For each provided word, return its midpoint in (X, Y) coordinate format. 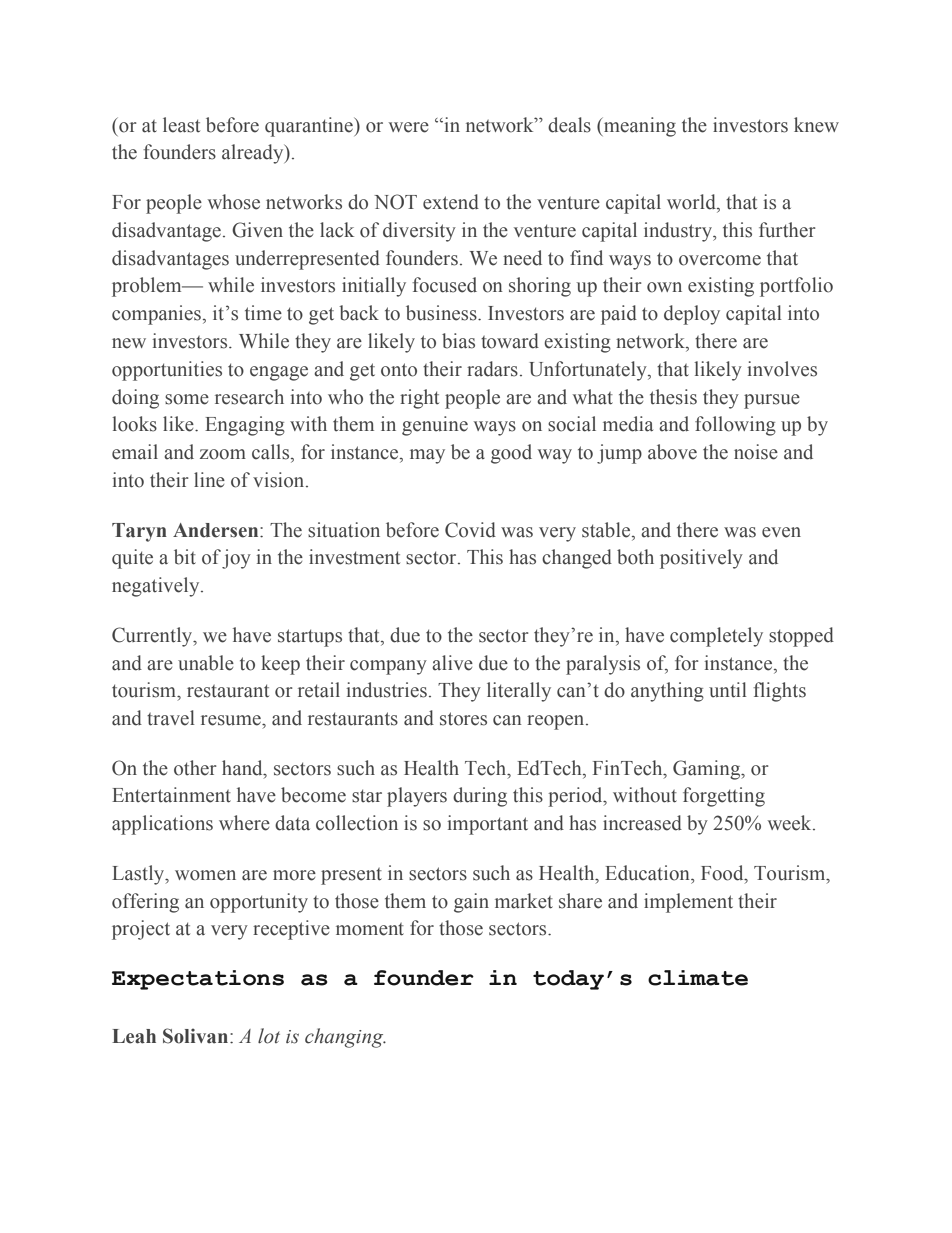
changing (345, 1038)
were (409, 127)
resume (232, 720)
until (728, 690)
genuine (435, 426)
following (735, 426)
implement (688, 903)
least (181, 125)
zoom (223, 454)
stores (463, 719)
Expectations (198, 980)
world (692, 202)
